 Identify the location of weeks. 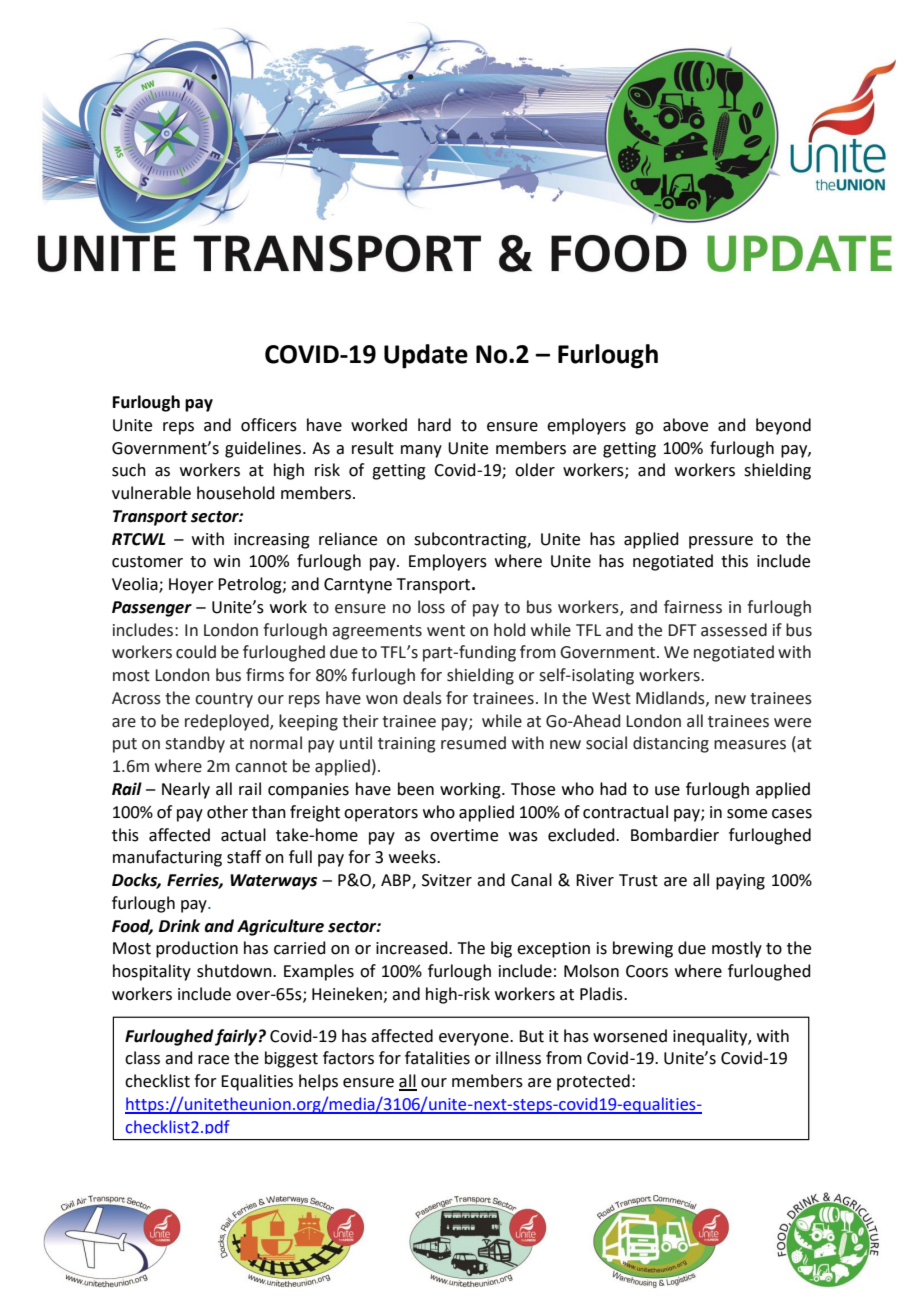
(413, 857).
